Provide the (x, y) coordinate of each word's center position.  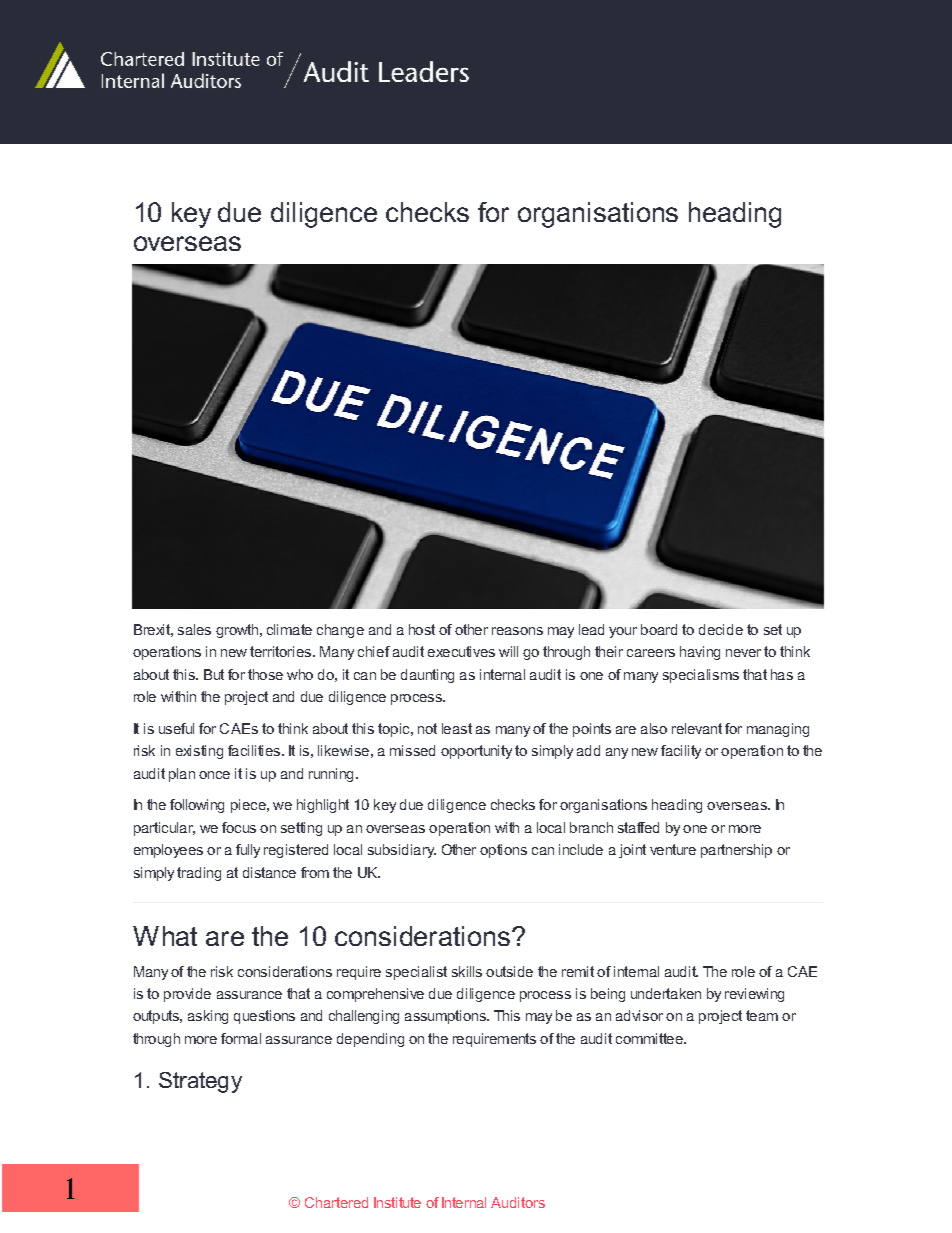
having (700, 653)
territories (282, 651)
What (165, 936)
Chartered (336, 1202)
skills (467, 971)
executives (461, 651)
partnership (736, 851)
